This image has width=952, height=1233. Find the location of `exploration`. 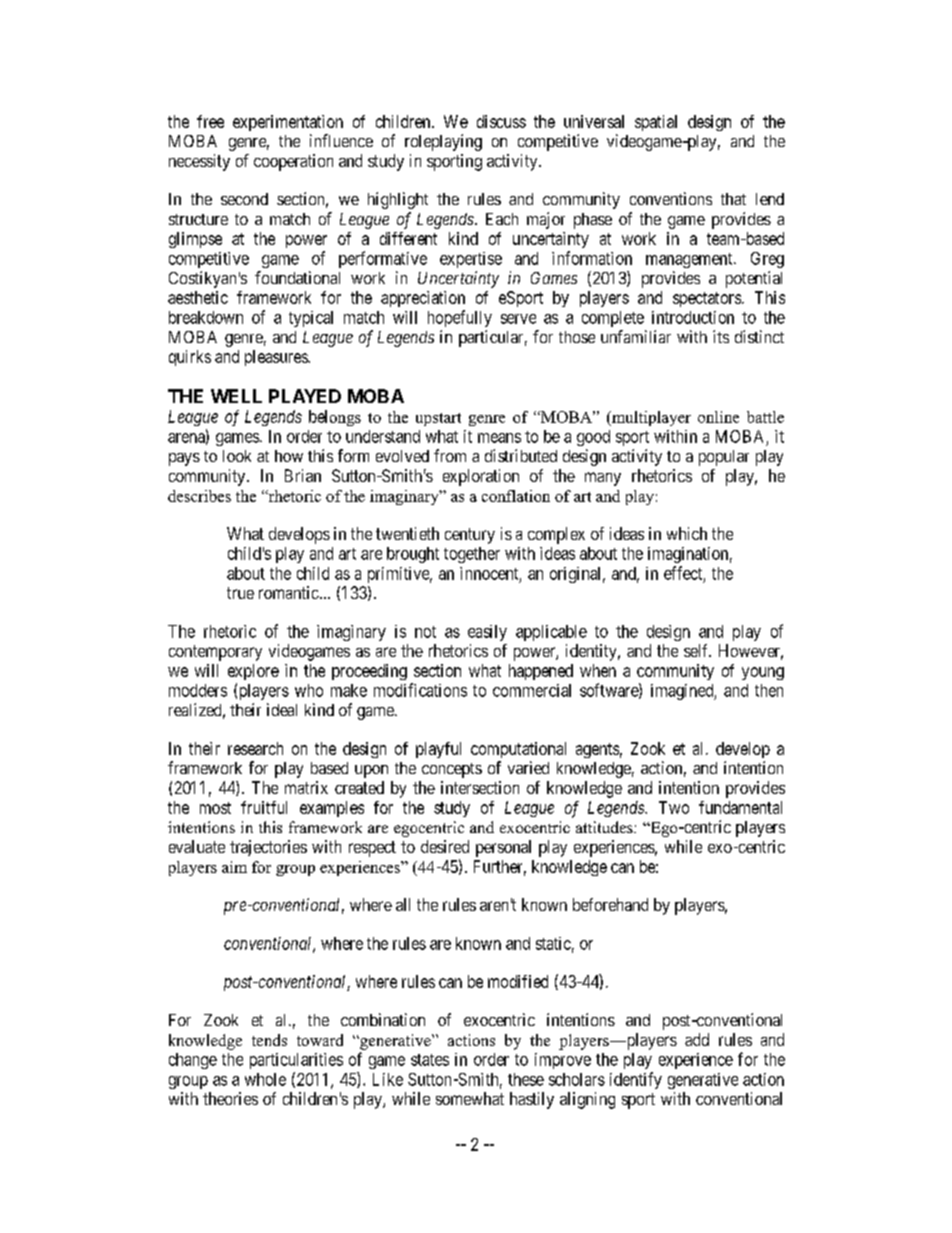

exploration is located at coordinates (481, 477).
